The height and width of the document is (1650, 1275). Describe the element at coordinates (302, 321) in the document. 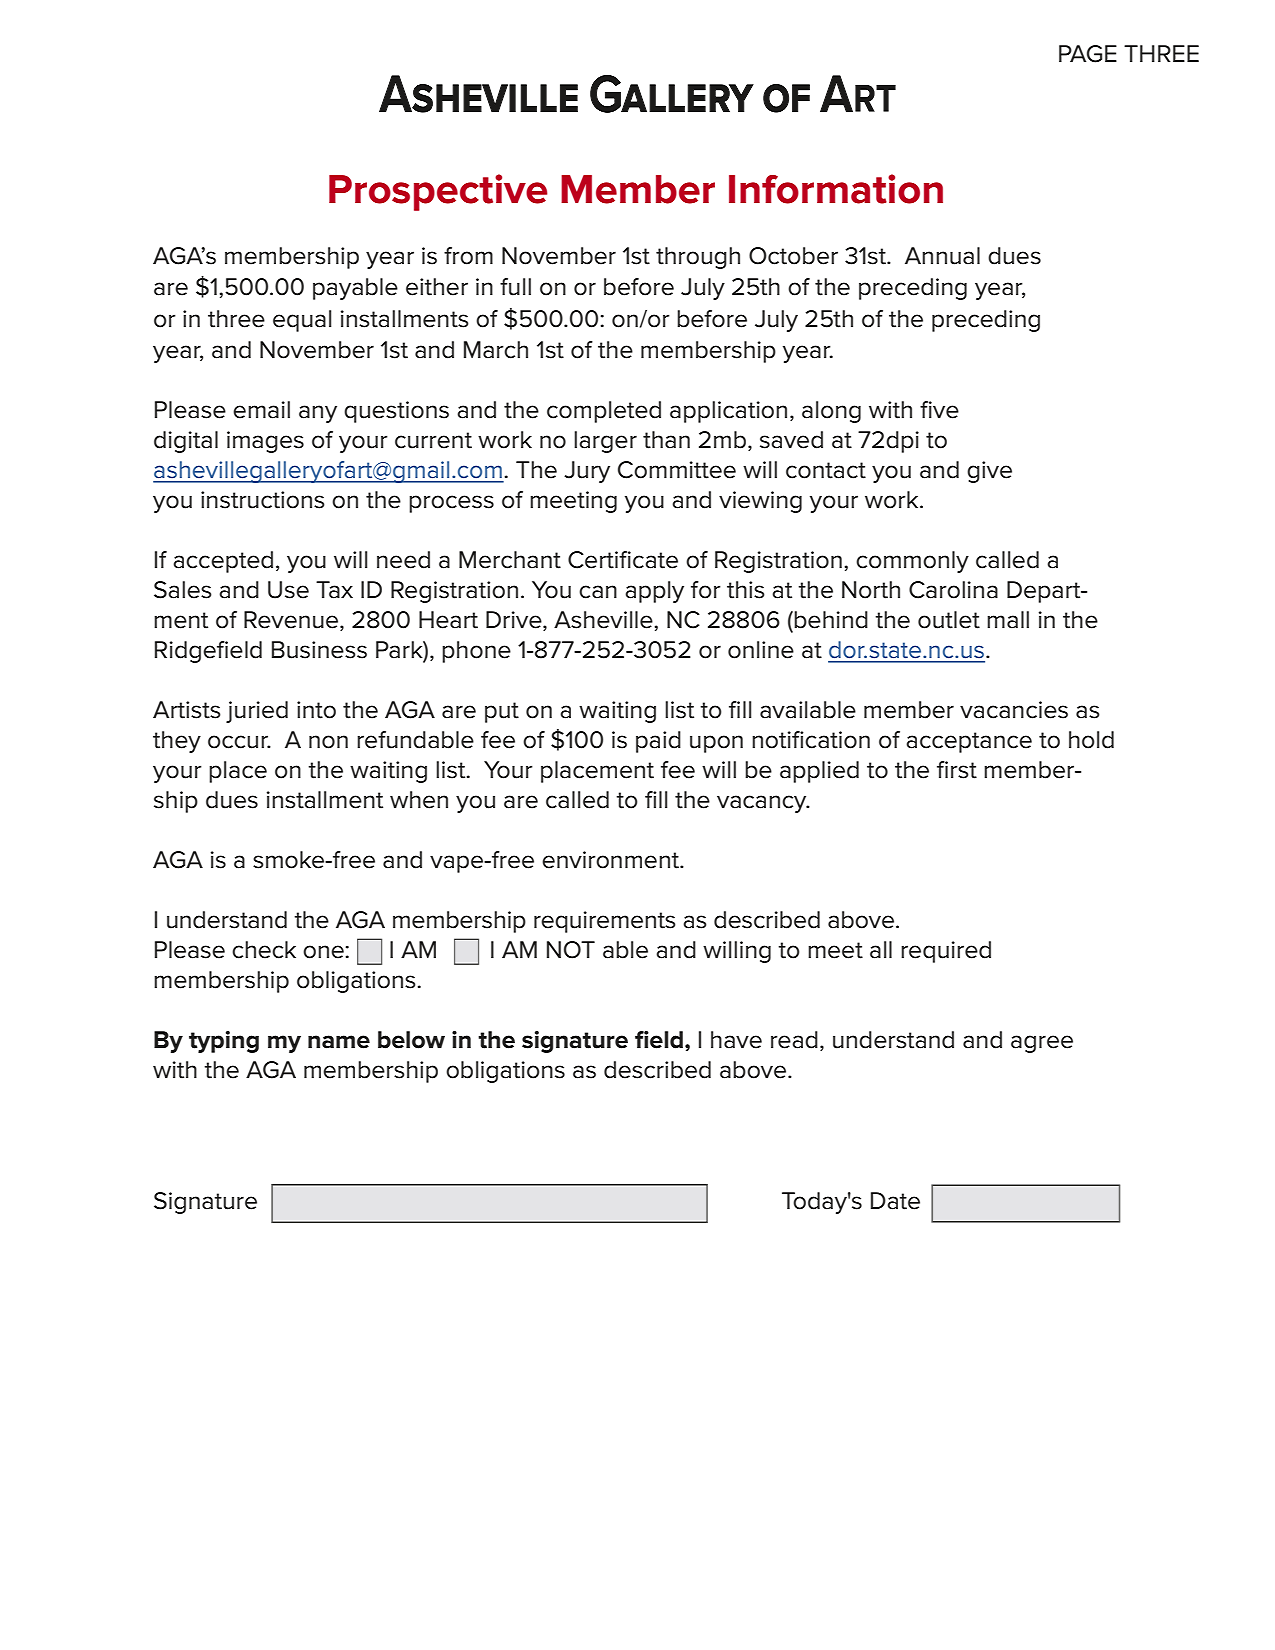

I see `equal` at that location.
